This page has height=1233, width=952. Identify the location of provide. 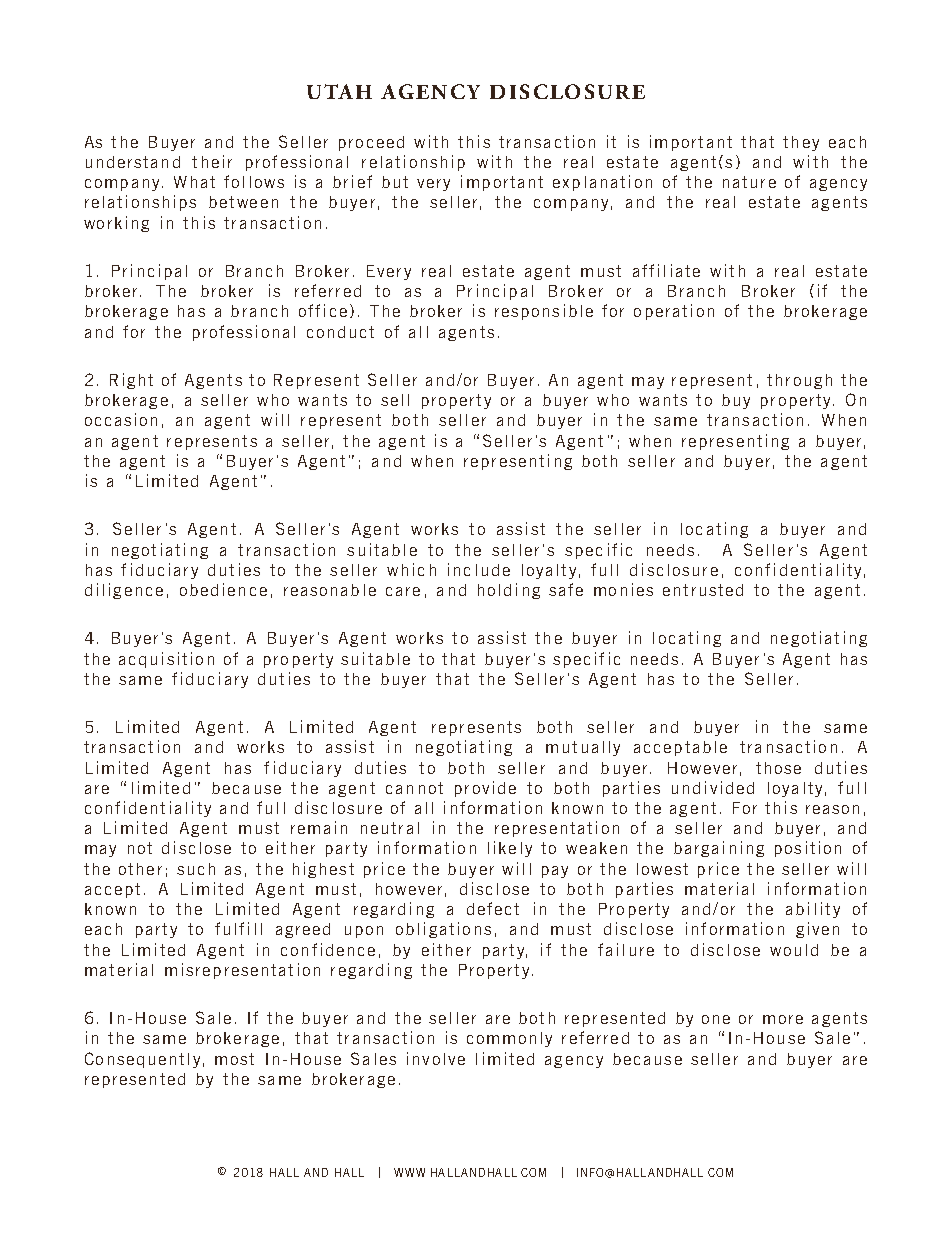
(485, 789).
